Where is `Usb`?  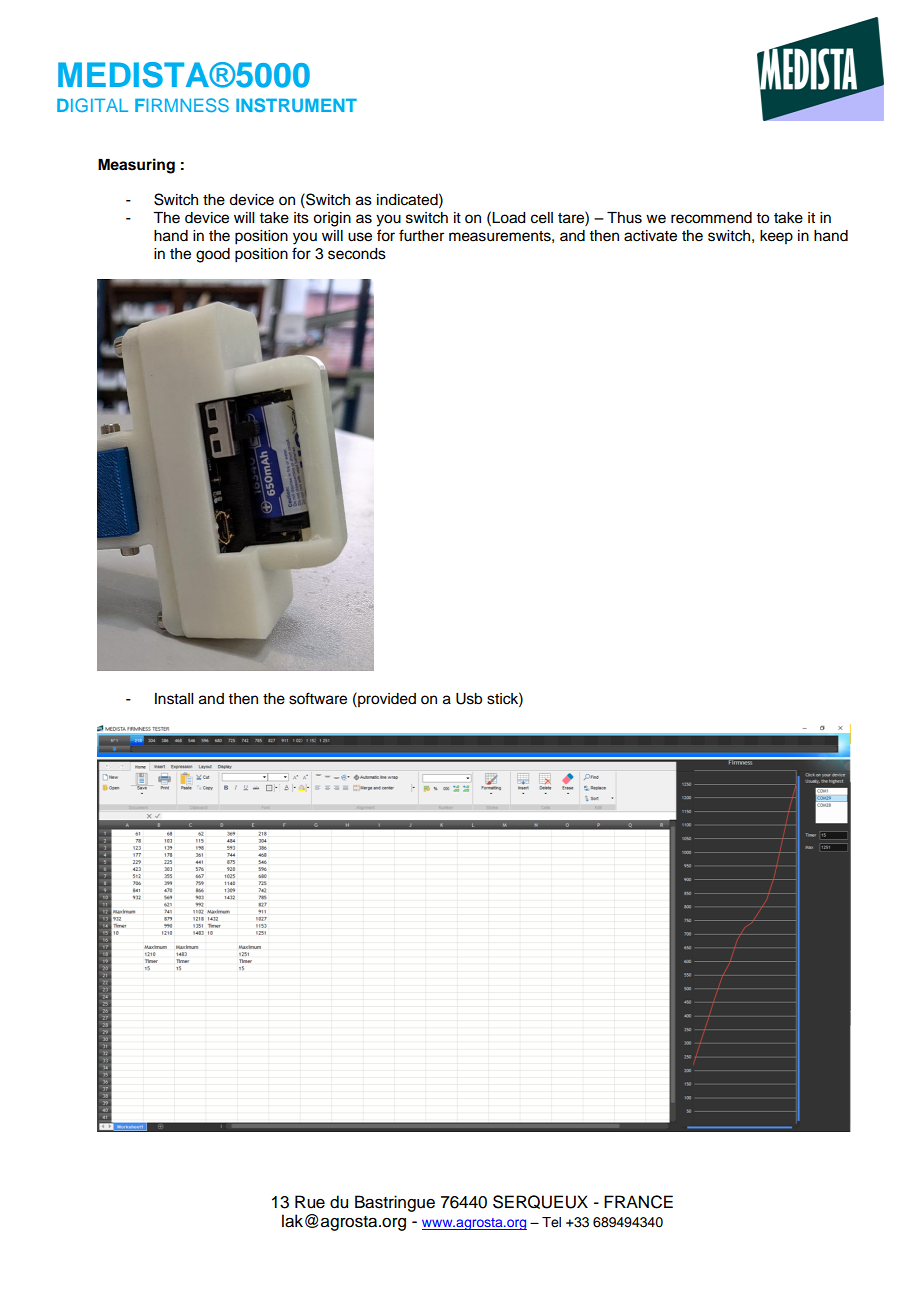
Usb is located at coordinates (469, 699).
